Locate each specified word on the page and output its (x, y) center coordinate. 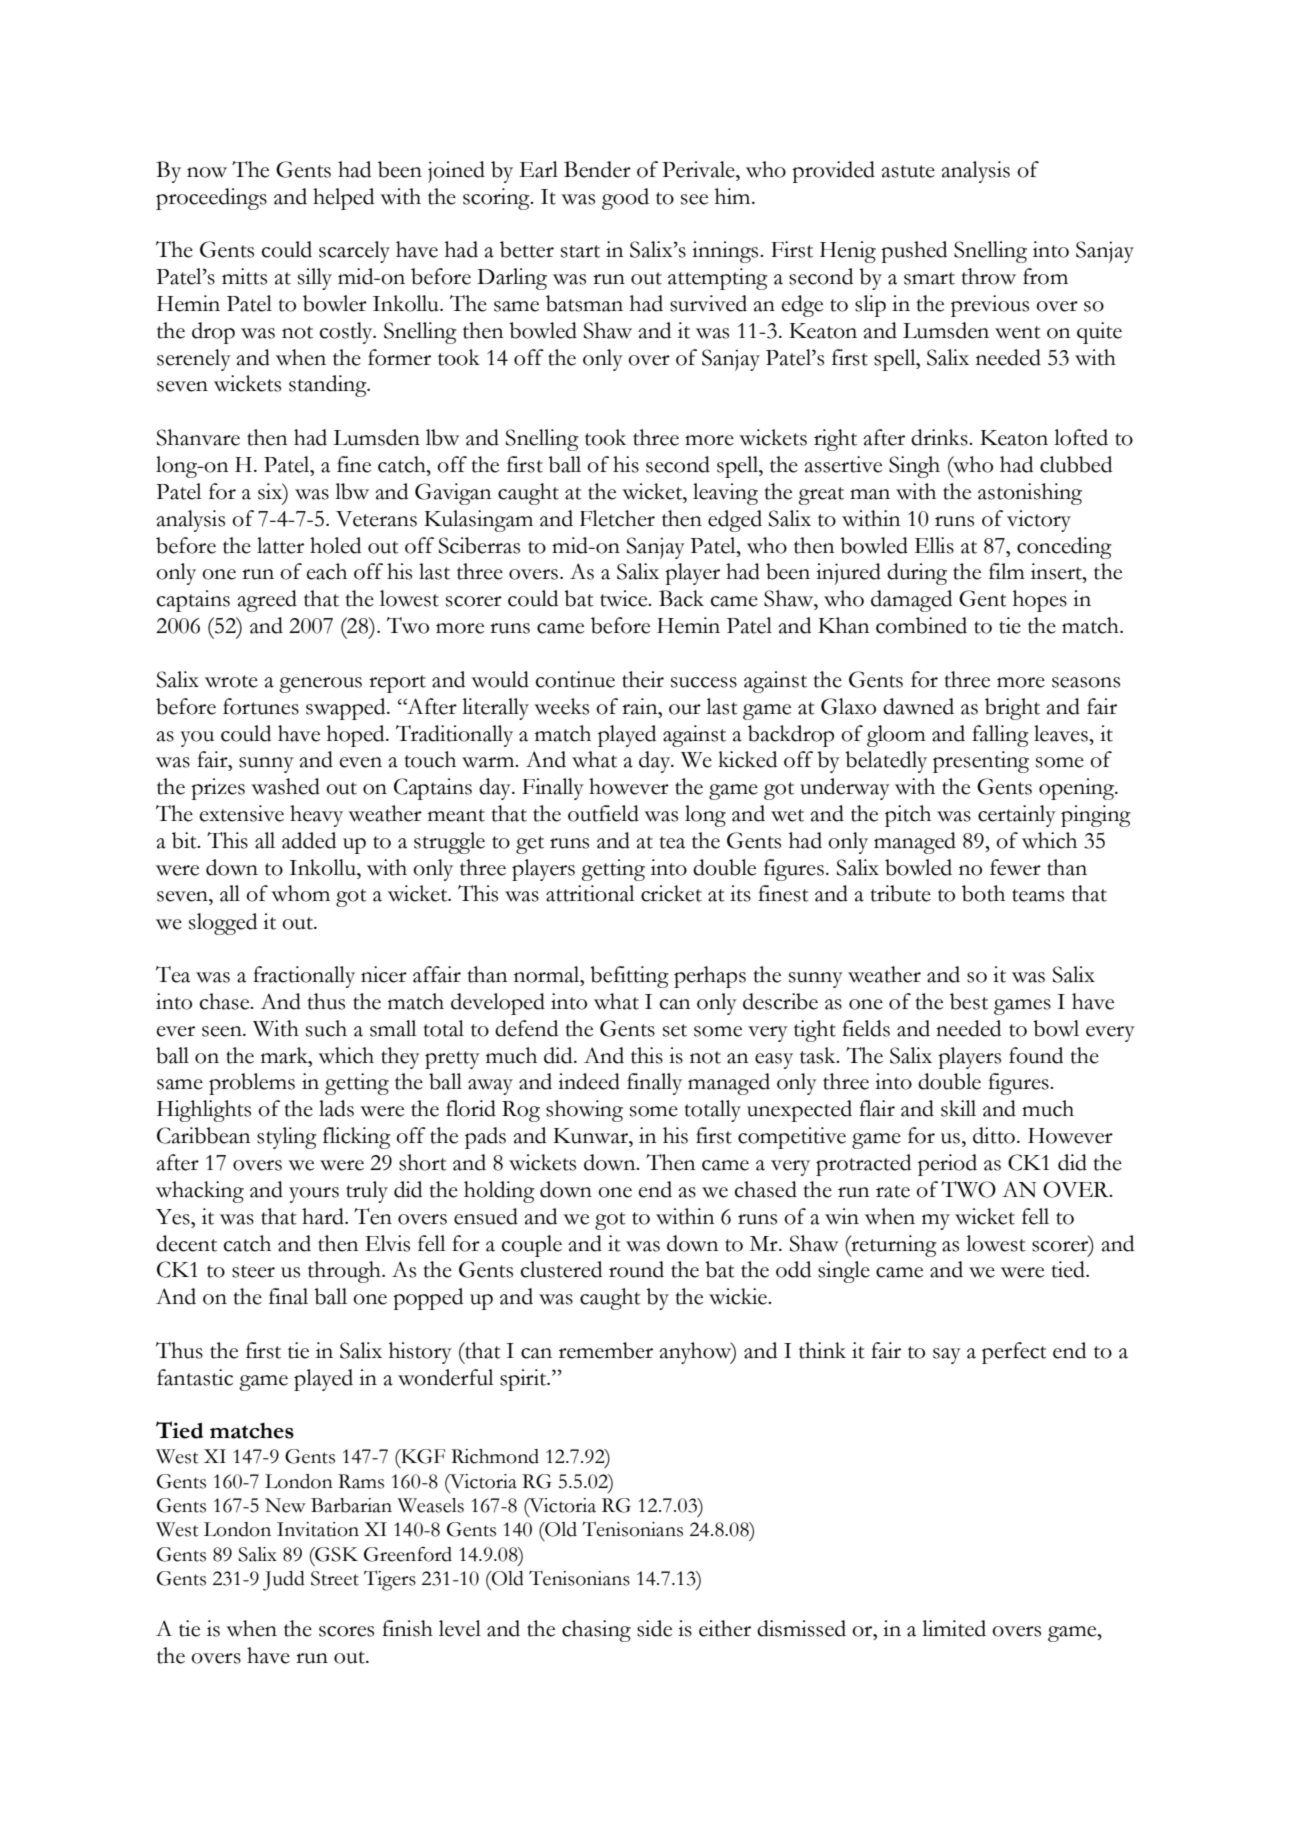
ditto (994, 1135)
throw (988, 276)
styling (287, 1138)
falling (1000, 736)
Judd (284, 1581)
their (643, 679)
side (654, 1628)
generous (320, 685)
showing (584, 1111)
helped (343, 199)
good (625, 199)
